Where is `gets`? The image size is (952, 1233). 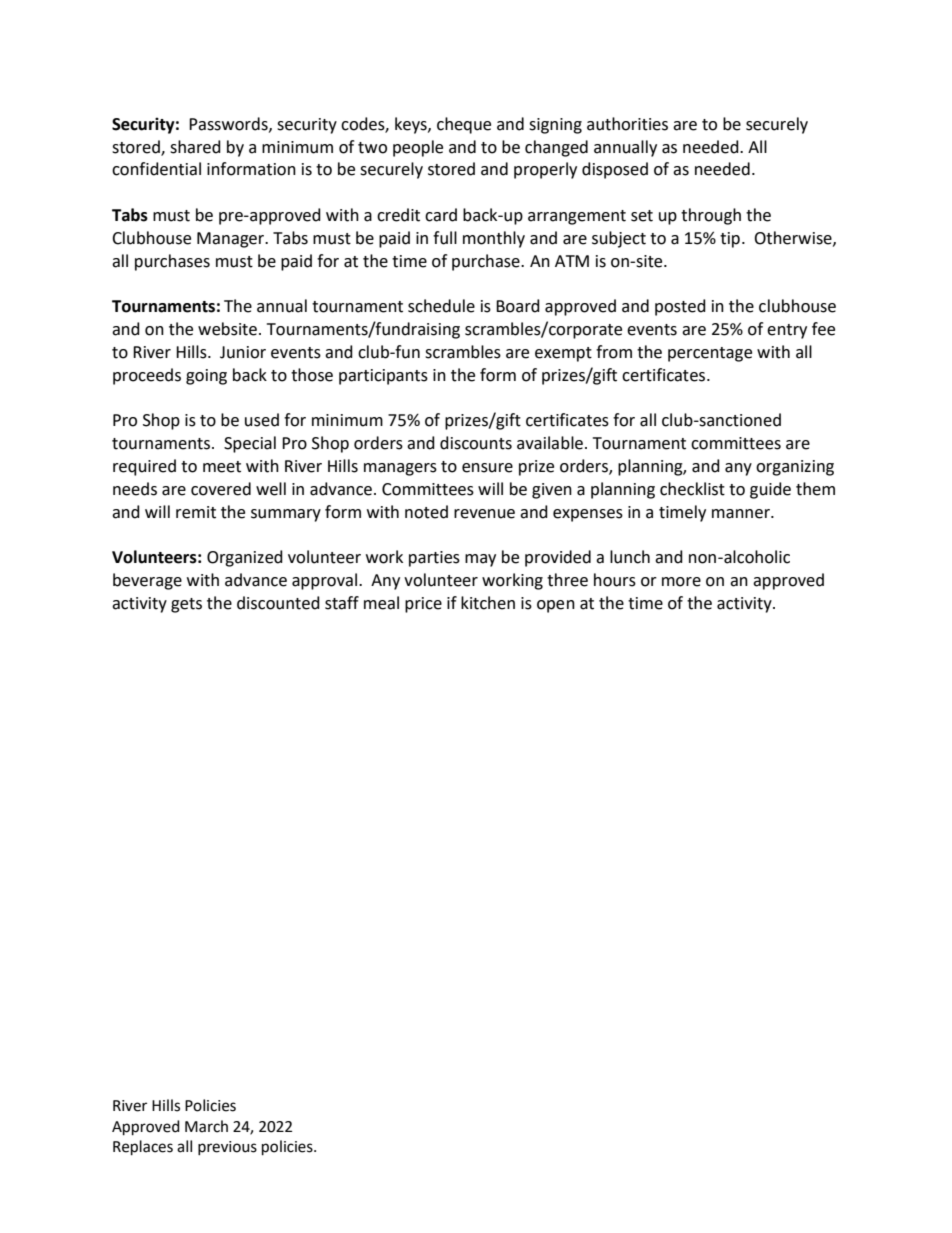
gets is located at coordinates (186, 605).
